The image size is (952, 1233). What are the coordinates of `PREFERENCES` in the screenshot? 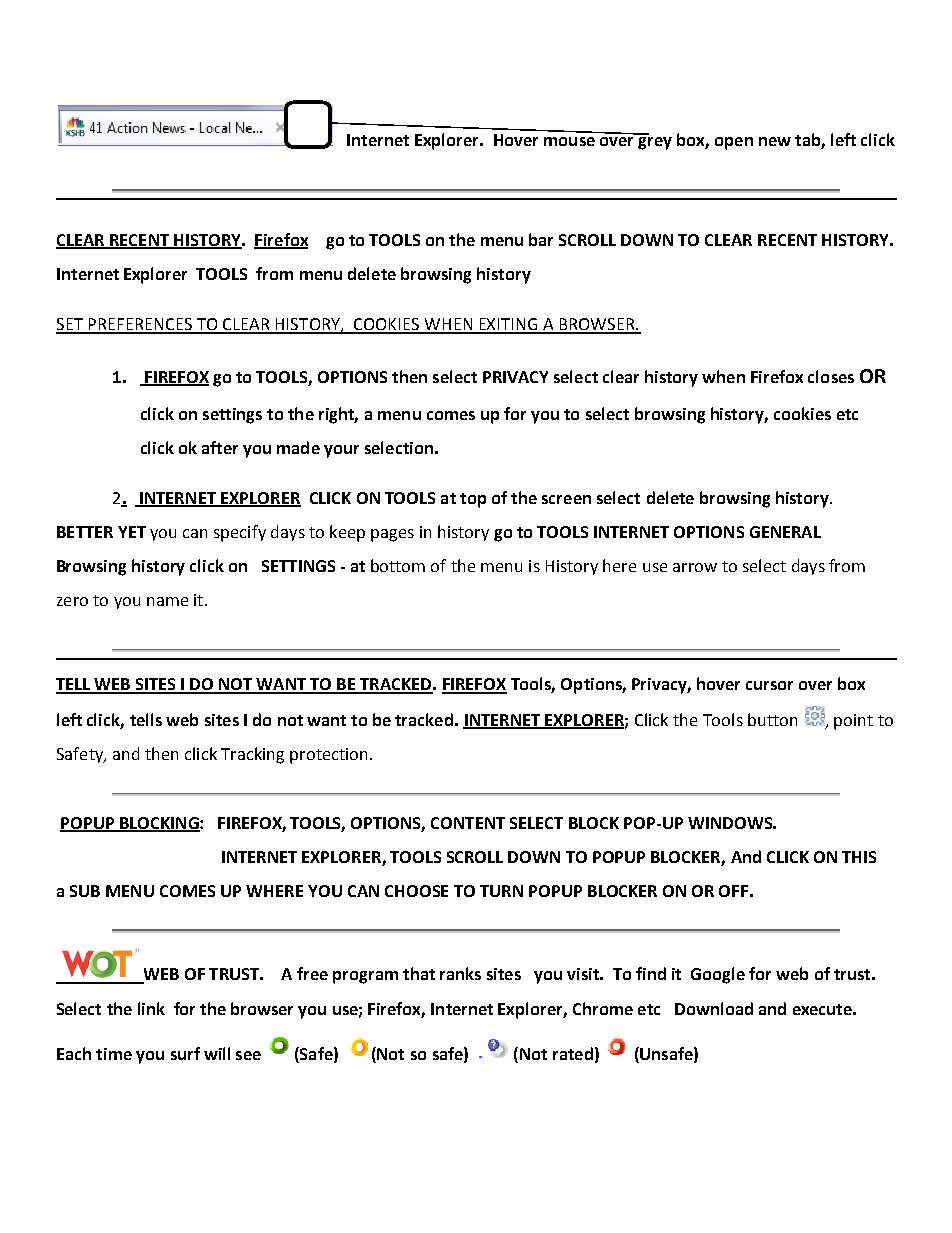 It's located at (140, 325).
